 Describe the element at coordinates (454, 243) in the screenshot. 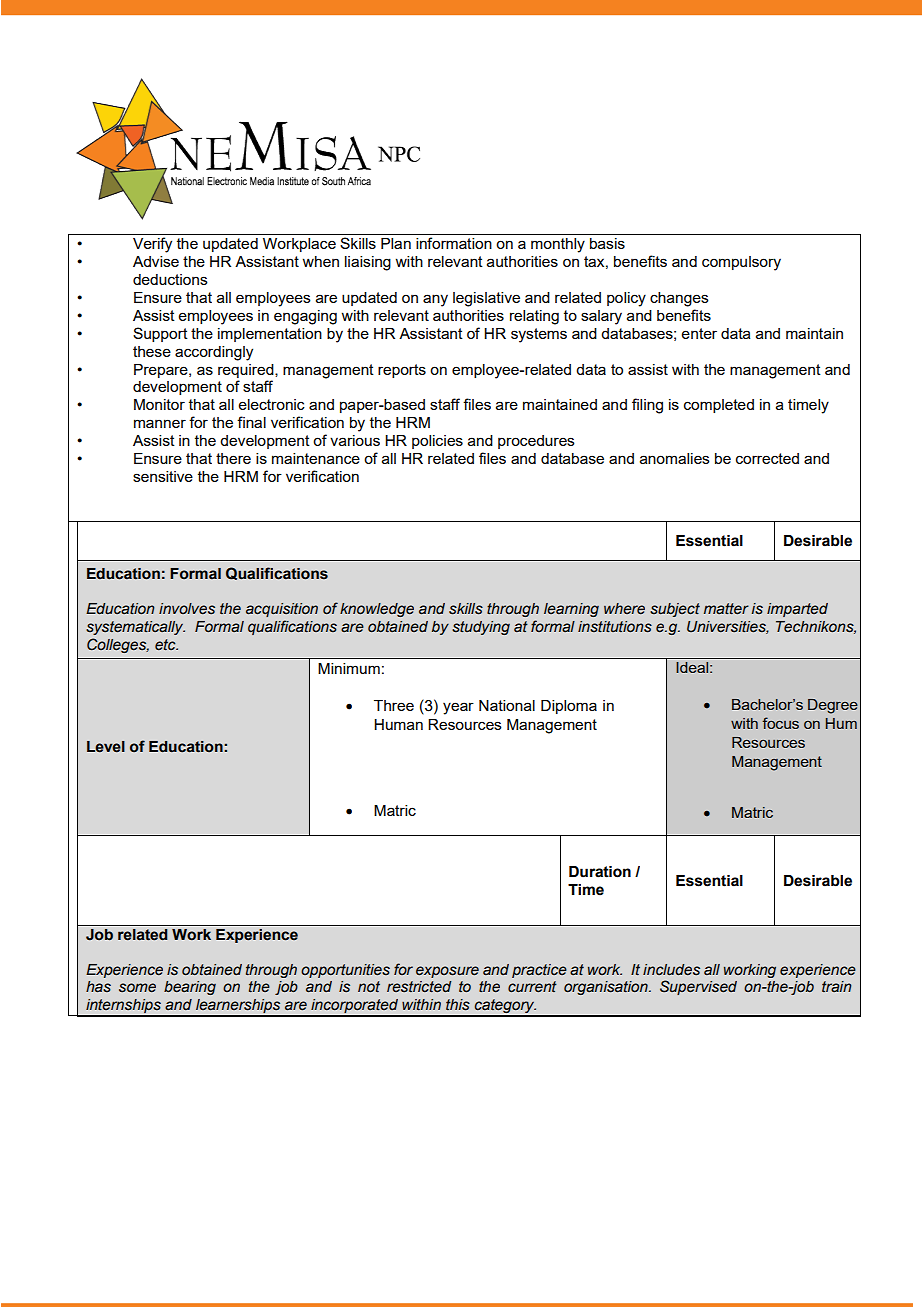

I see `information` at that location.
